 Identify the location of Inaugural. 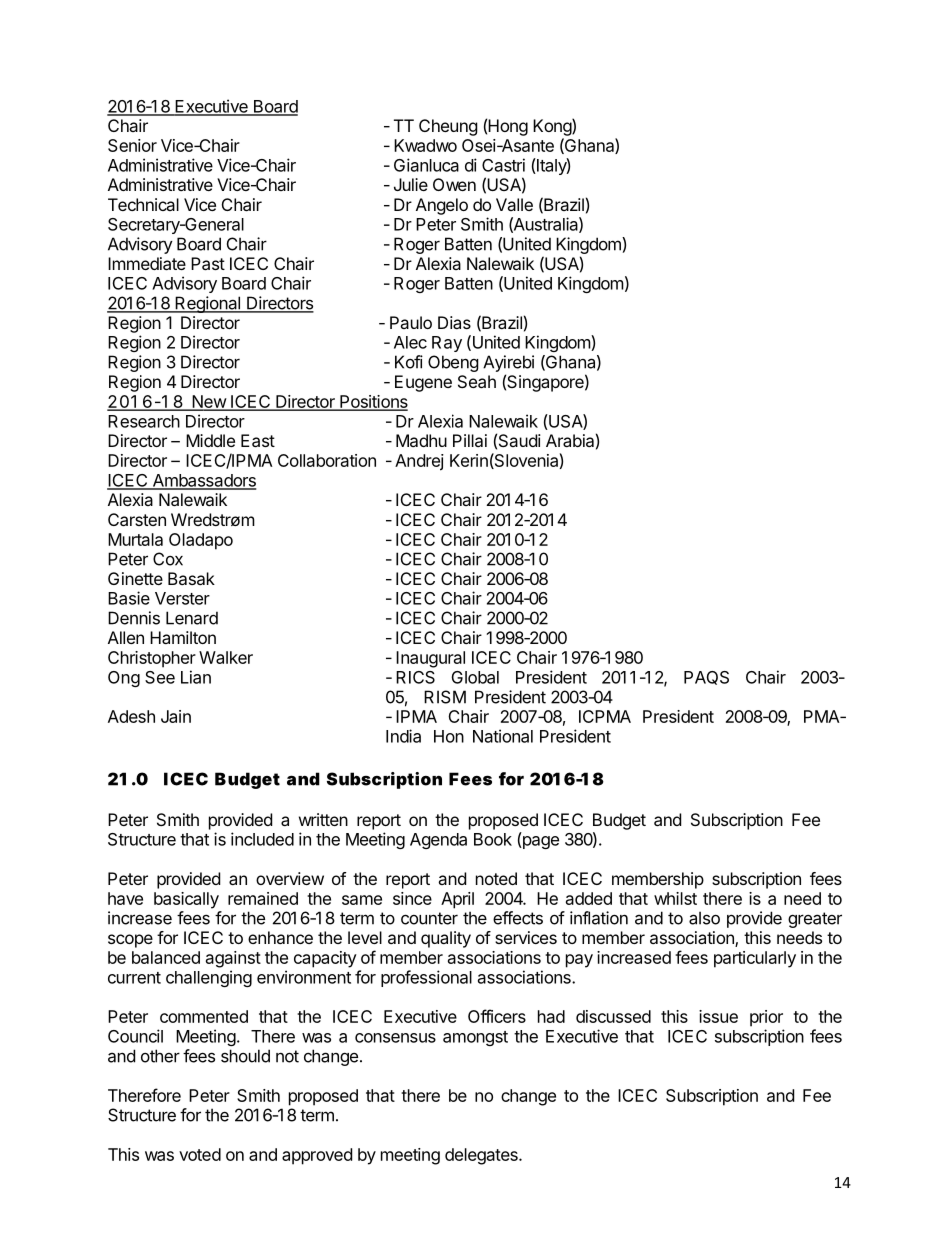
(430, 659).
